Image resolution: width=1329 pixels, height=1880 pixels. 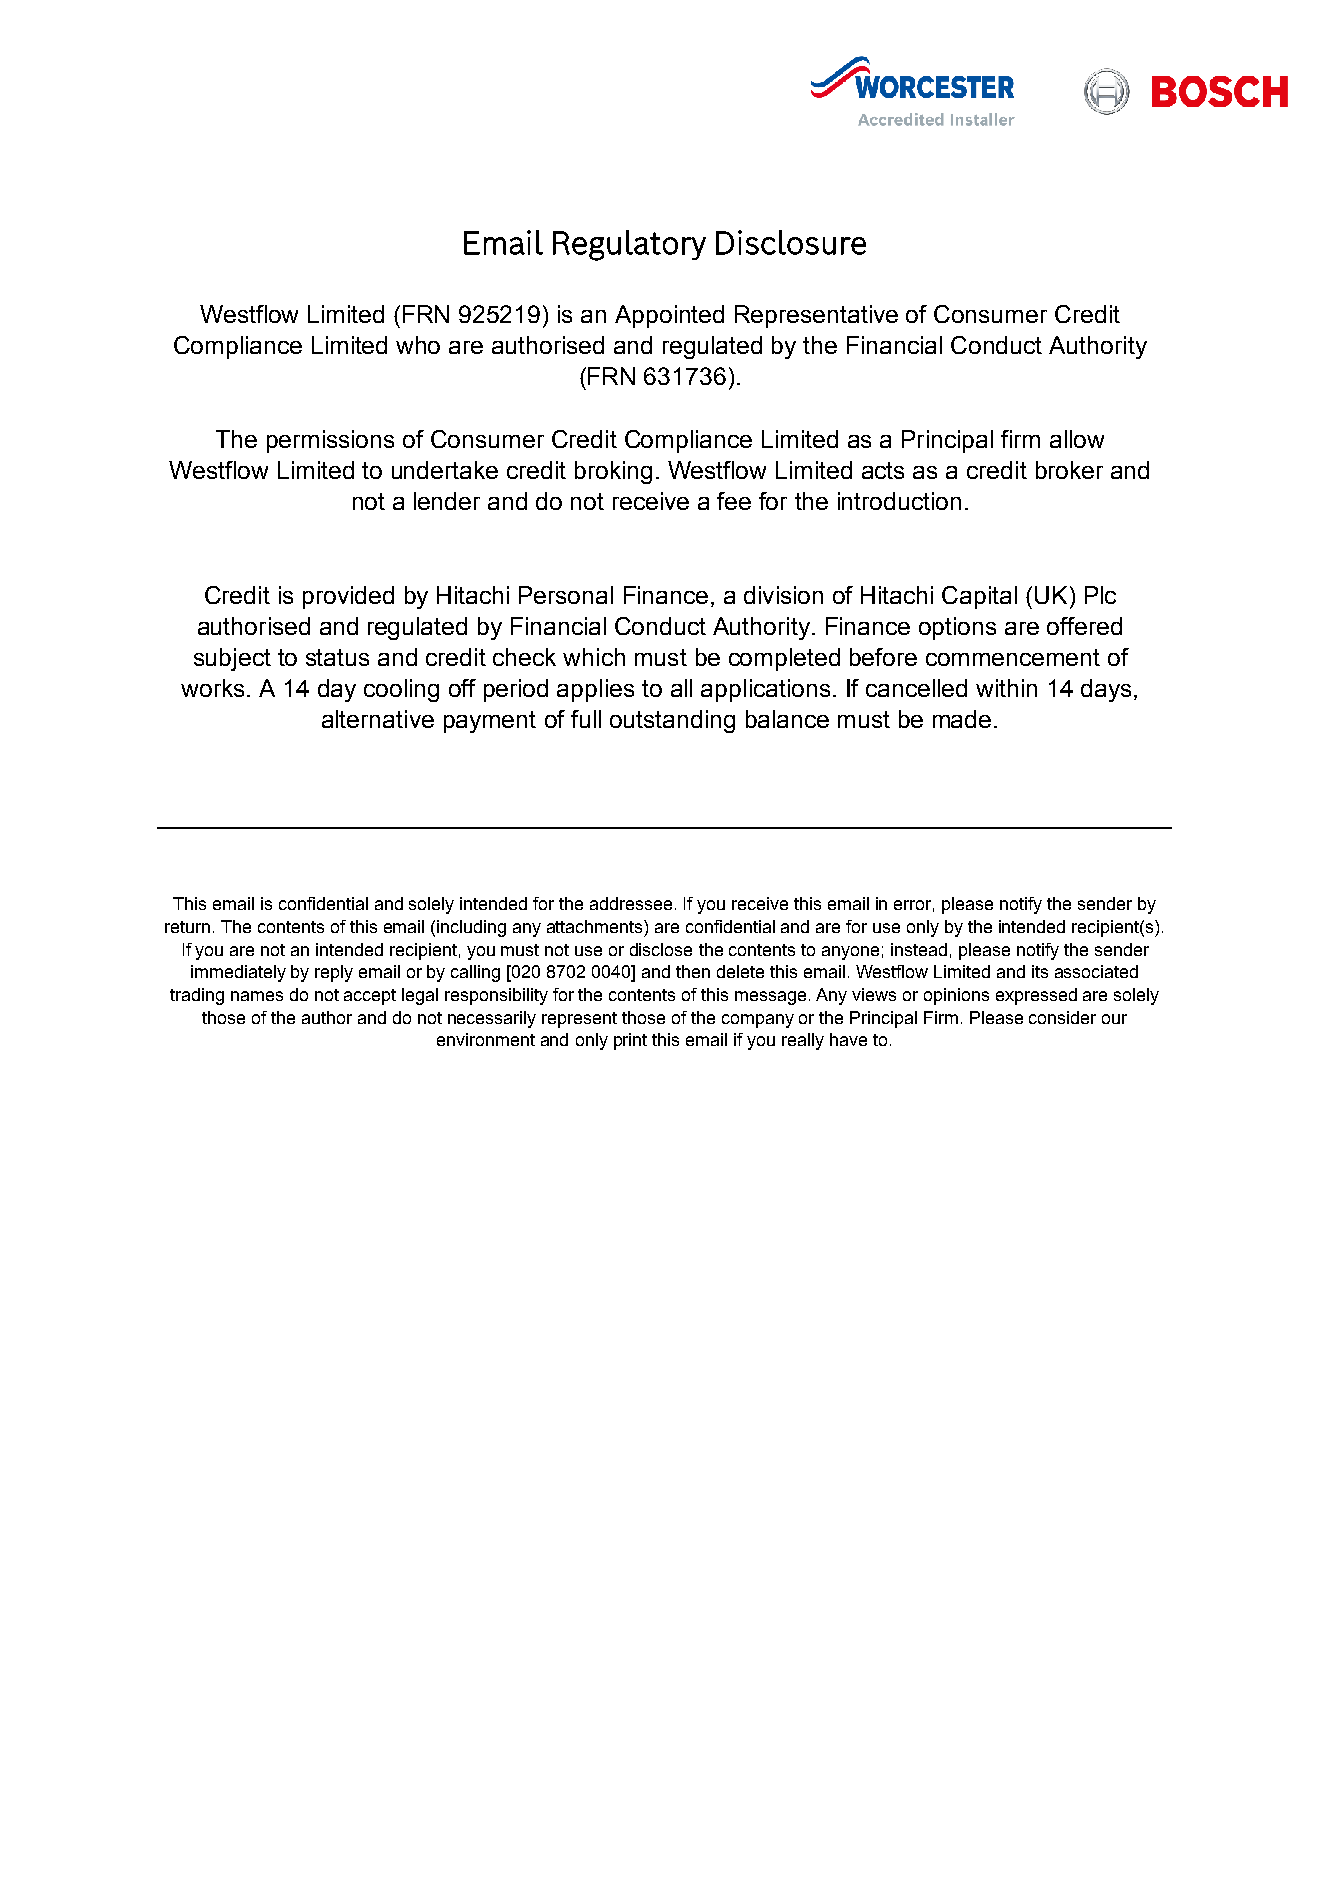 What do you see at coordinates (630, 1041) in the screenshot?
I see `print` at bounding box center [630, 1041].
